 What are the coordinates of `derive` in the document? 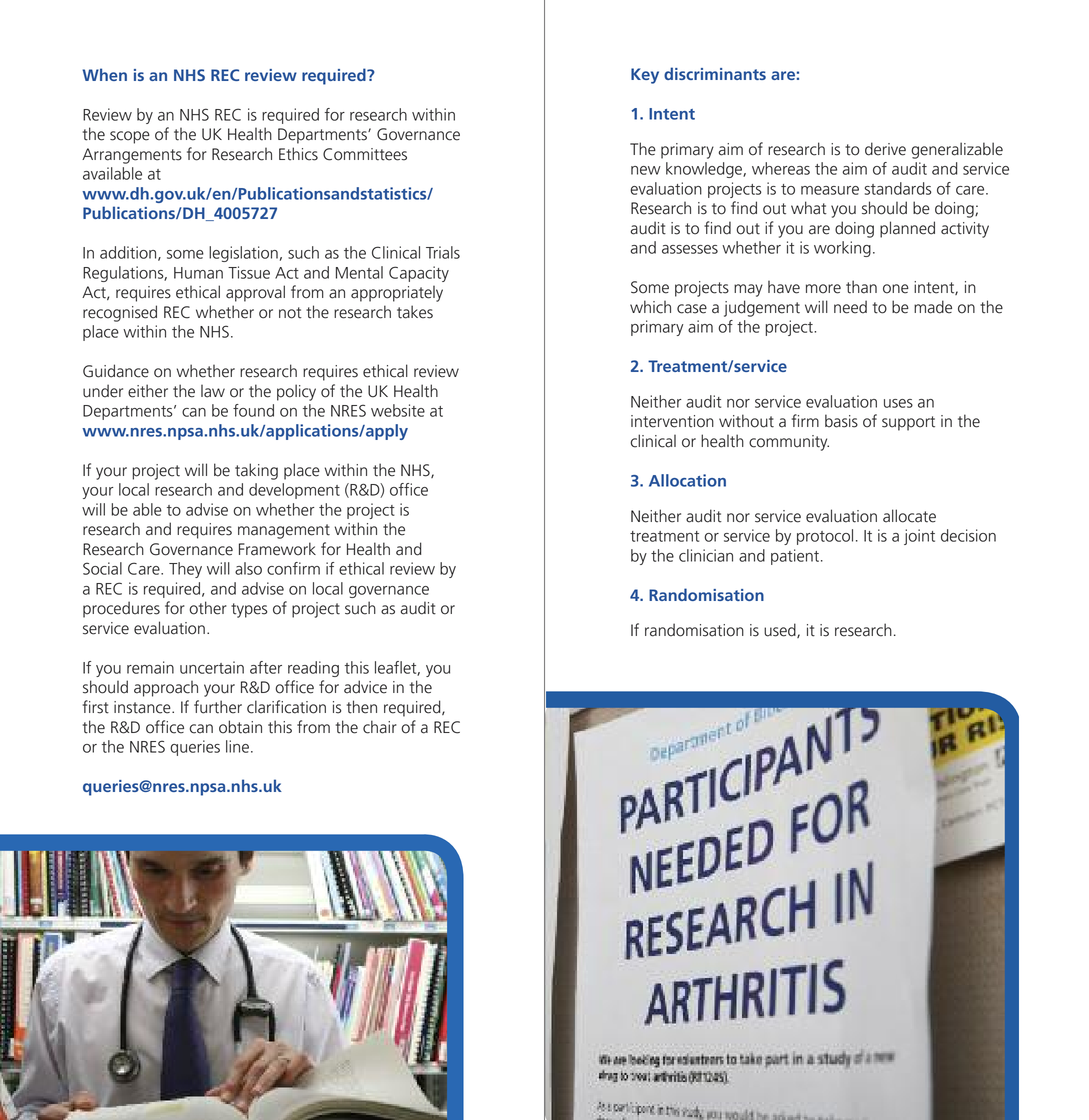 It's located at (885, 149).
